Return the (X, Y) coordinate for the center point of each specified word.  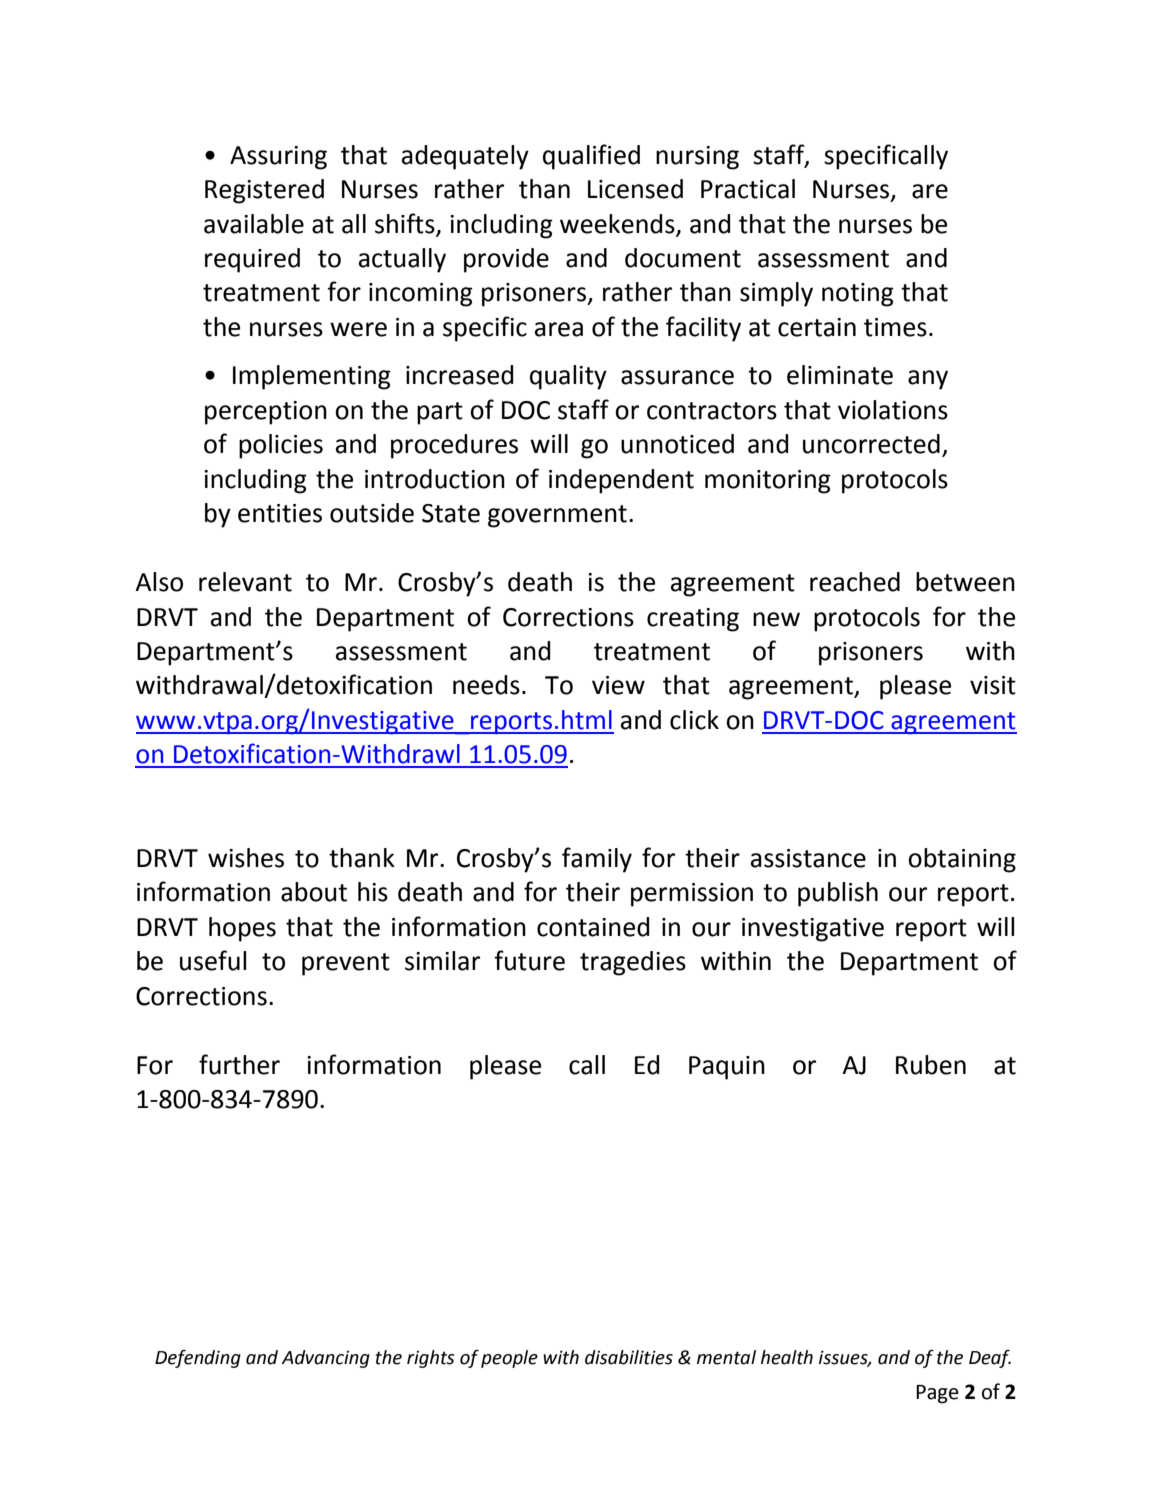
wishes (246, 858)
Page (937, 1394)
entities (280, 513)
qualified (591, 157)
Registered (264, 191)
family (597, 860)
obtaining (962, 860)
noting (858, 295)
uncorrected (871, 444)
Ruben (931, 1065)
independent (621, 481)
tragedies (633, 963)
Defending (198, 1359)
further (239, 1064)
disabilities (629, 1357)
